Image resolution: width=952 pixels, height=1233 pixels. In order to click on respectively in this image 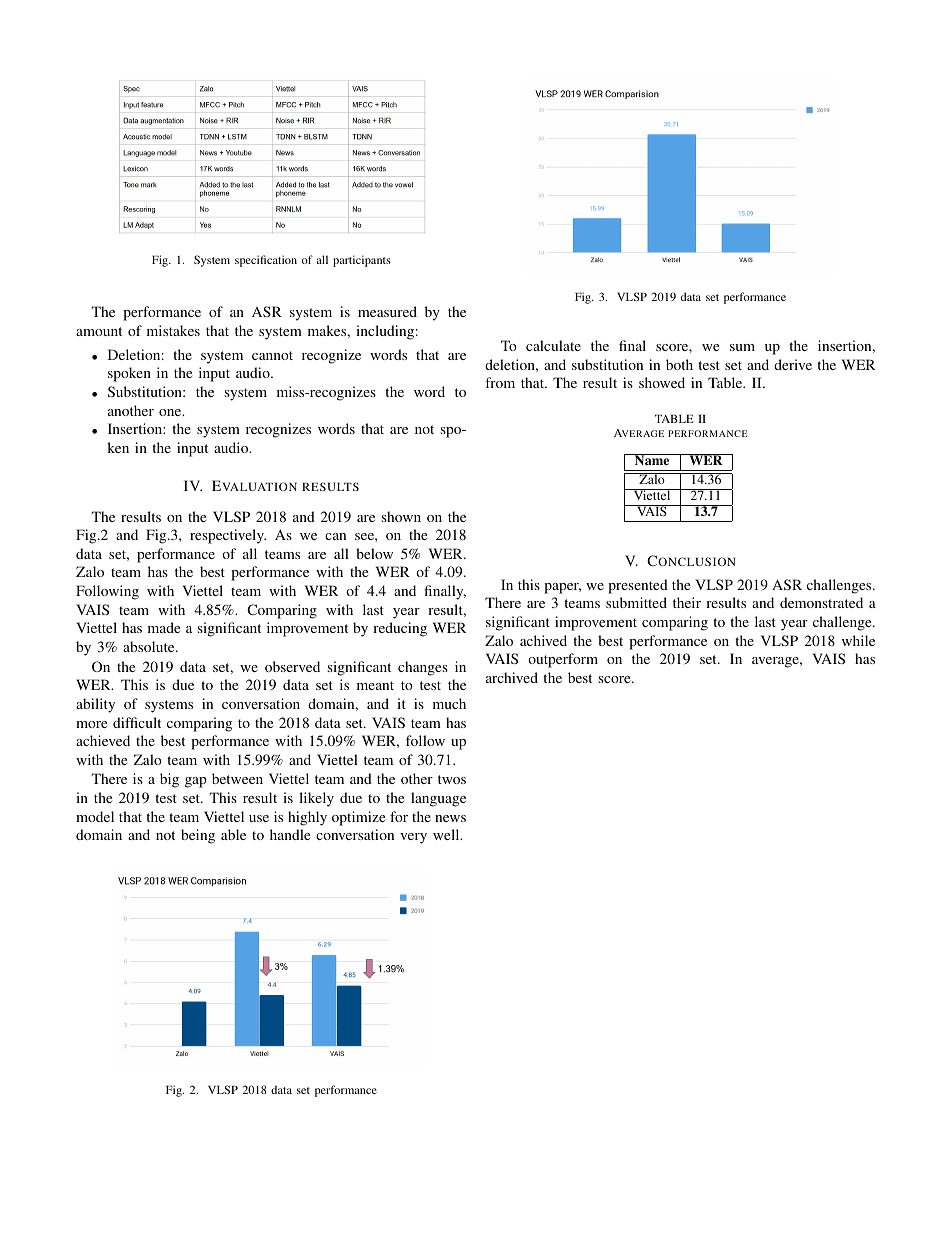, I will do `click(228, 536)`.
